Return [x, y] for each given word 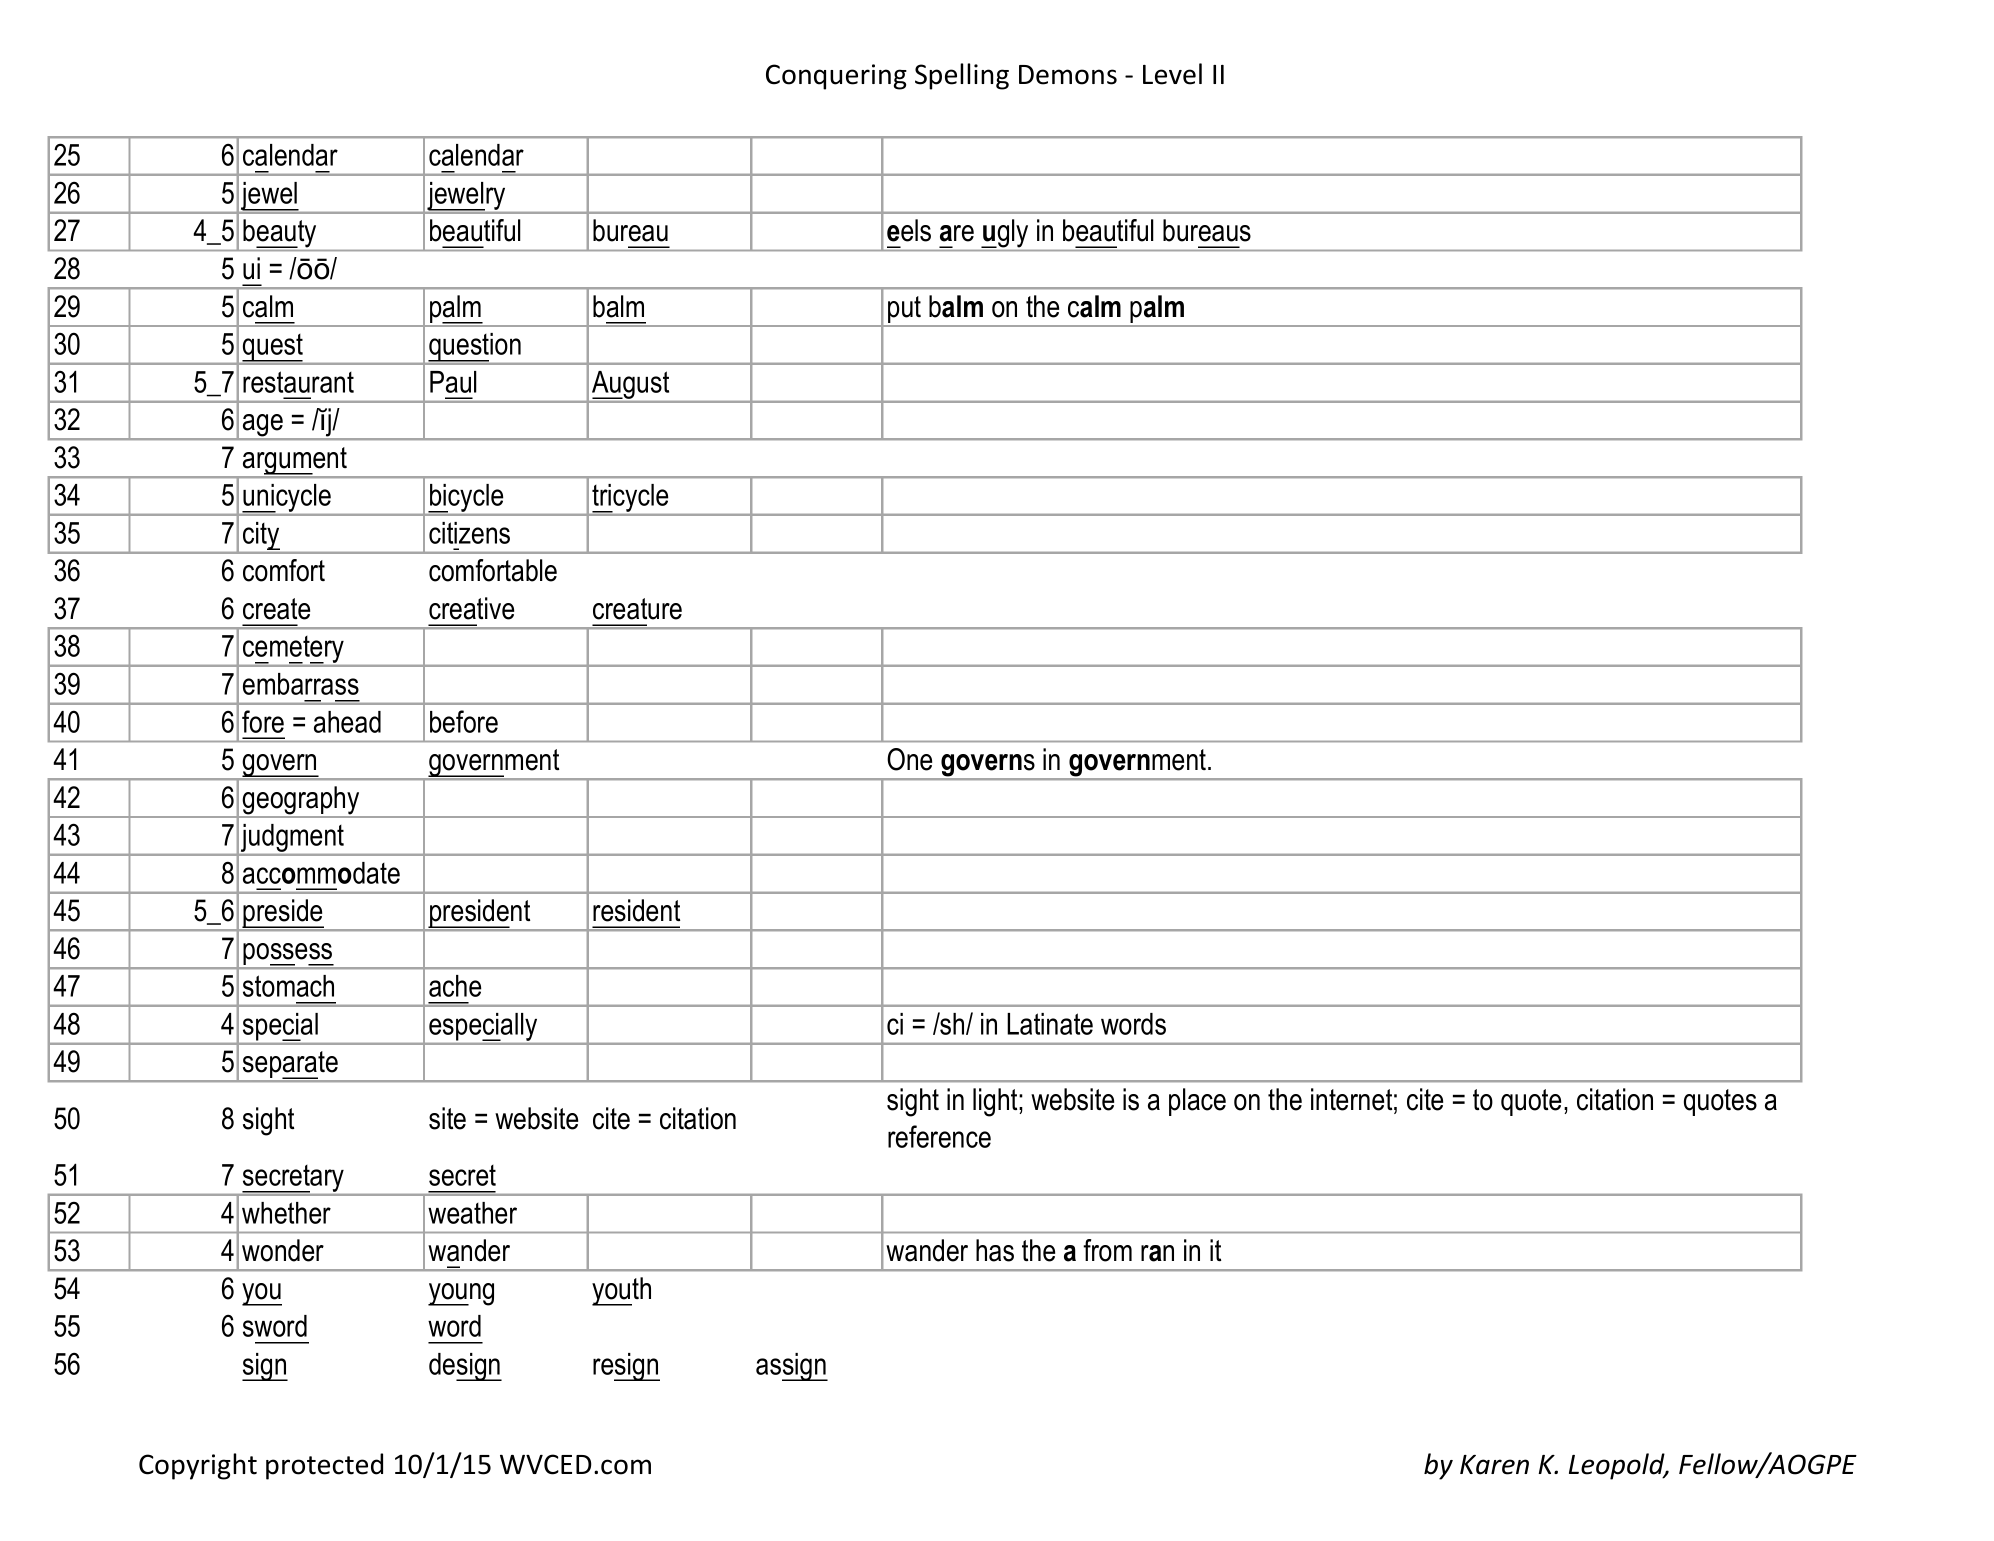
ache [455, 986]
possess [288, 955]
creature [637, 609]
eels [909, 230]
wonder [283, 1250]
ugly [1004, 233]
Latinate [1050, 1024]
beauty [279, 233]
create [276, 609]
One [909, 759]
